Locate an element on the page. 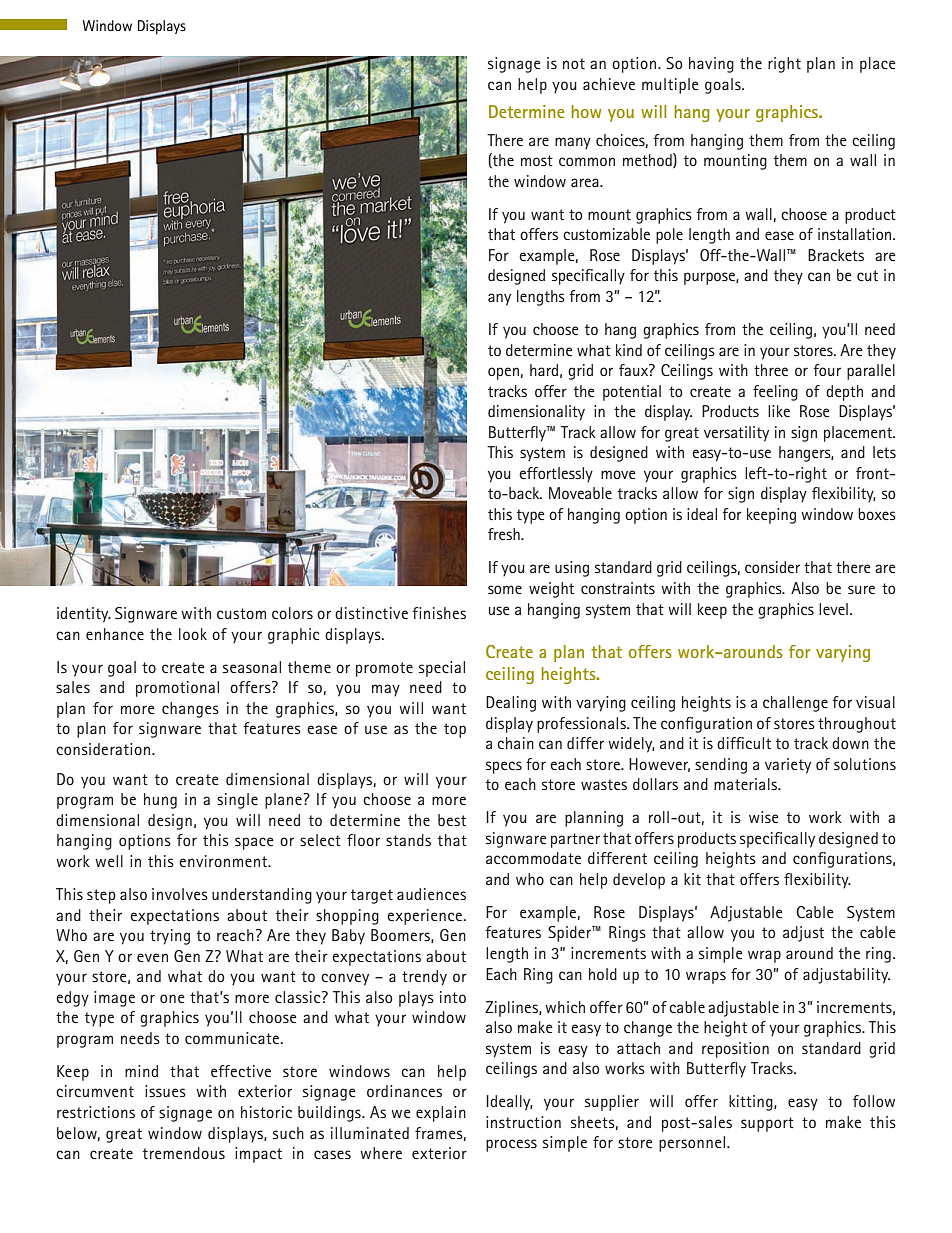 The width and height of the document is (952, 1233). hung is located at coordinates (160, 801).
